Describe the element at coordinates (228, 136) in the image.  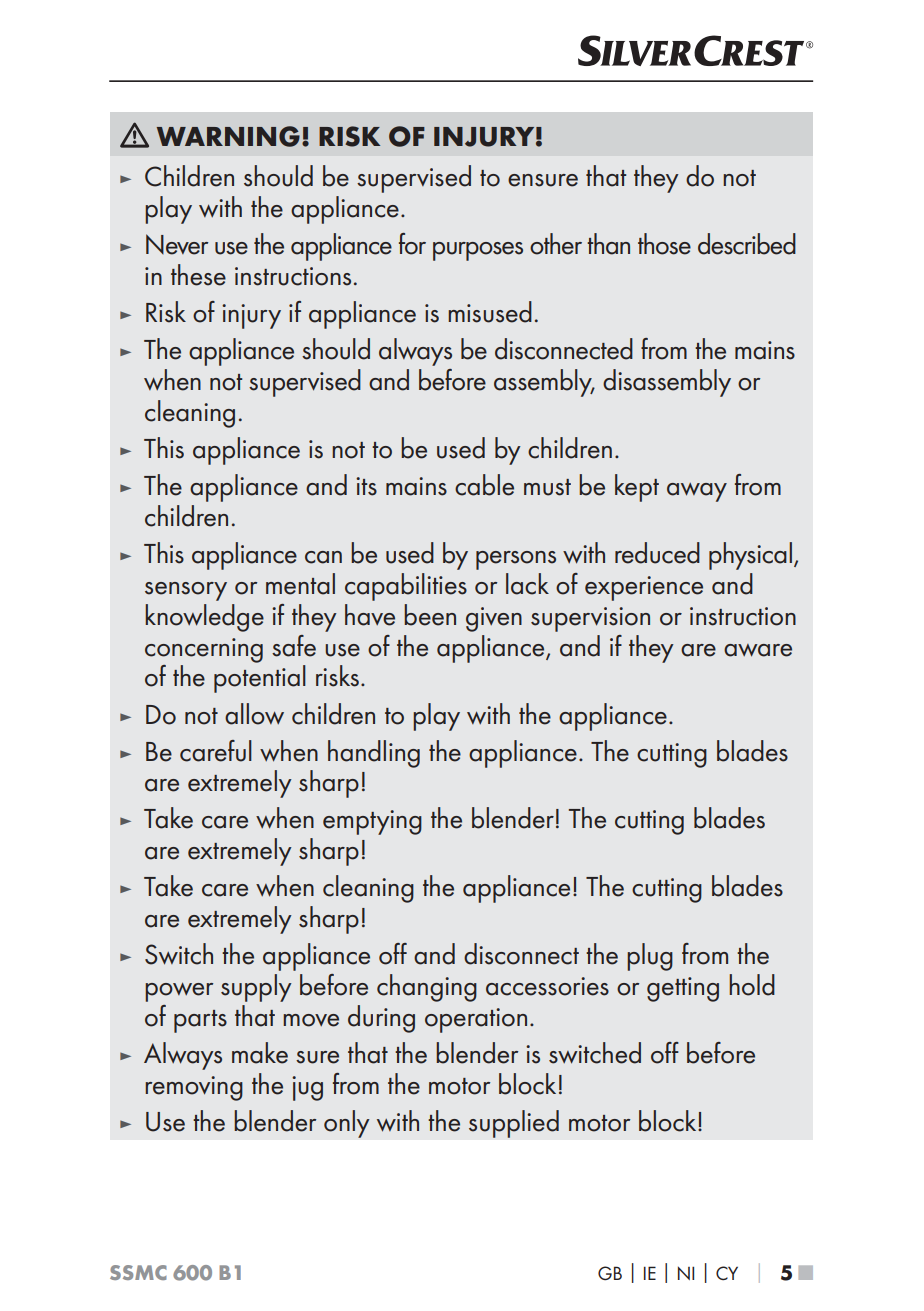
I see `WARNING` at that location.
